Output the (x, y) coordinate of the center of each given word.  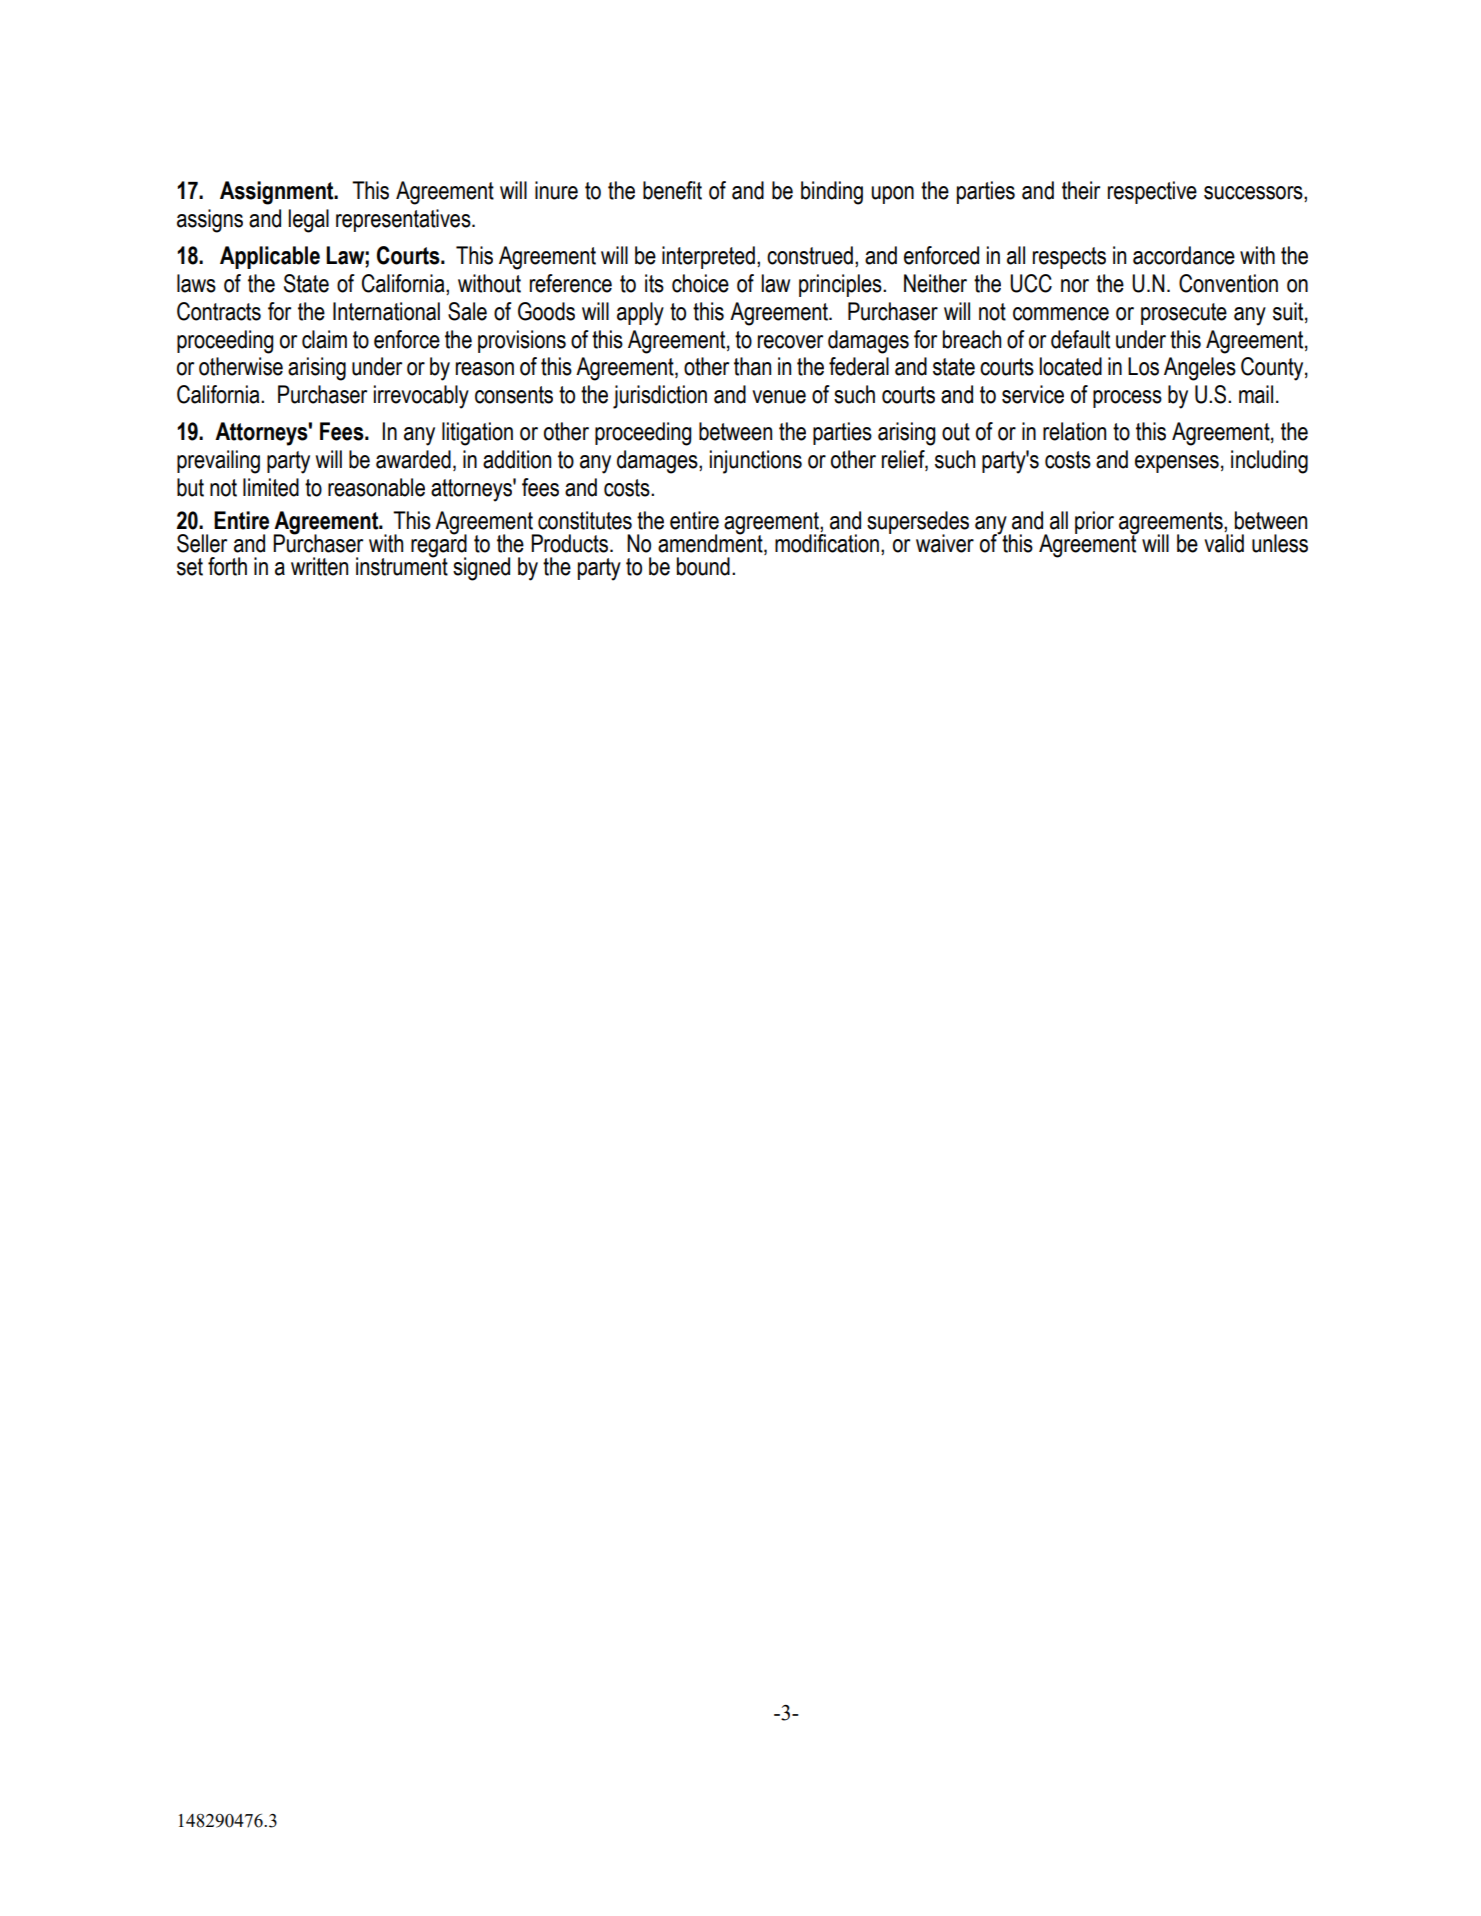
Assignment (278, 193)
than (752, 366)
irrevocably (421, 397)
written (319, 566)
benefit (672, 190)
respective (1152, 192)
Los (1143, 366)
